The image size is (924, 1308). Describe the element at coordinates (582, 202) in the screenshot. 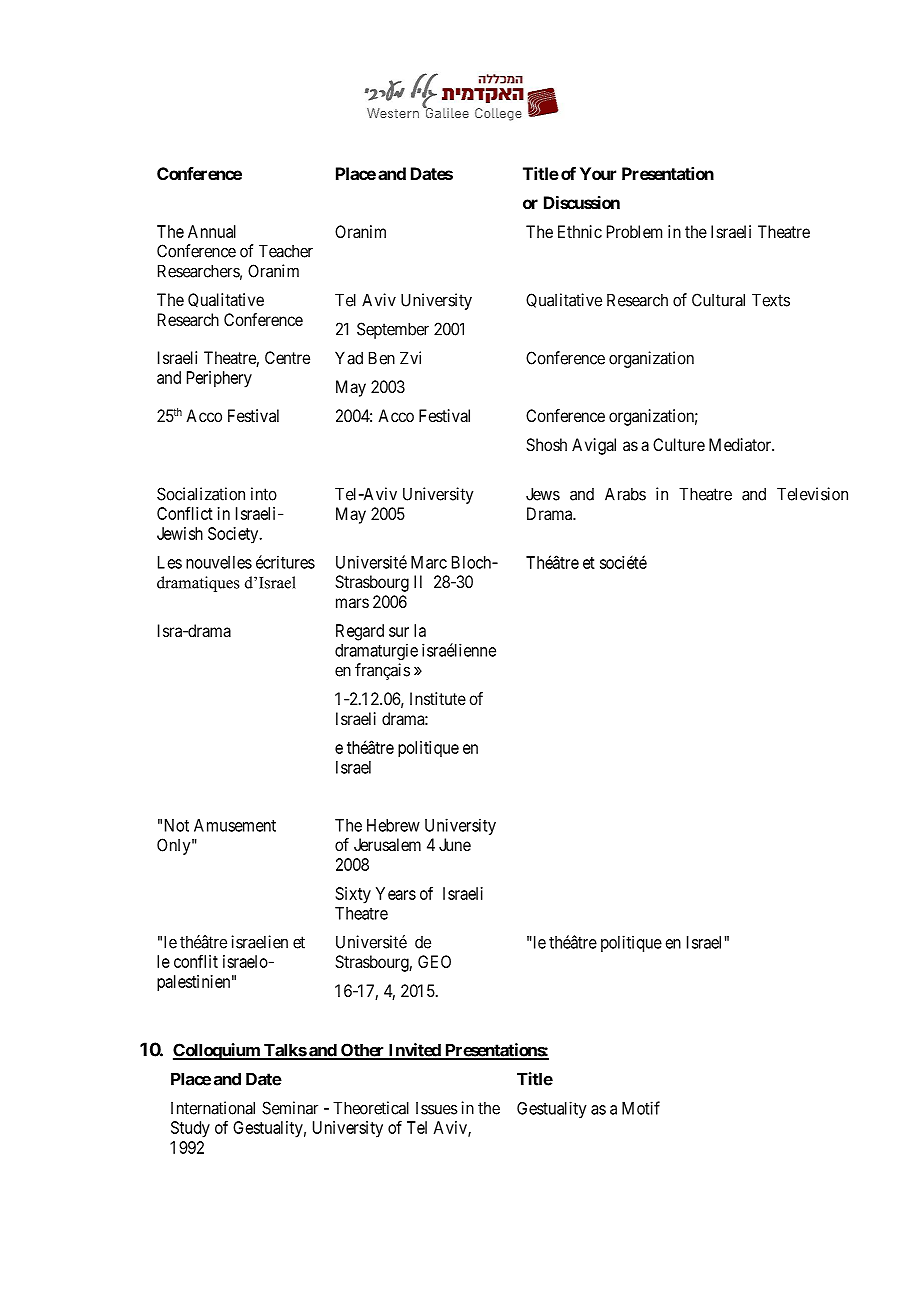

I see `Discussion` at that location.
